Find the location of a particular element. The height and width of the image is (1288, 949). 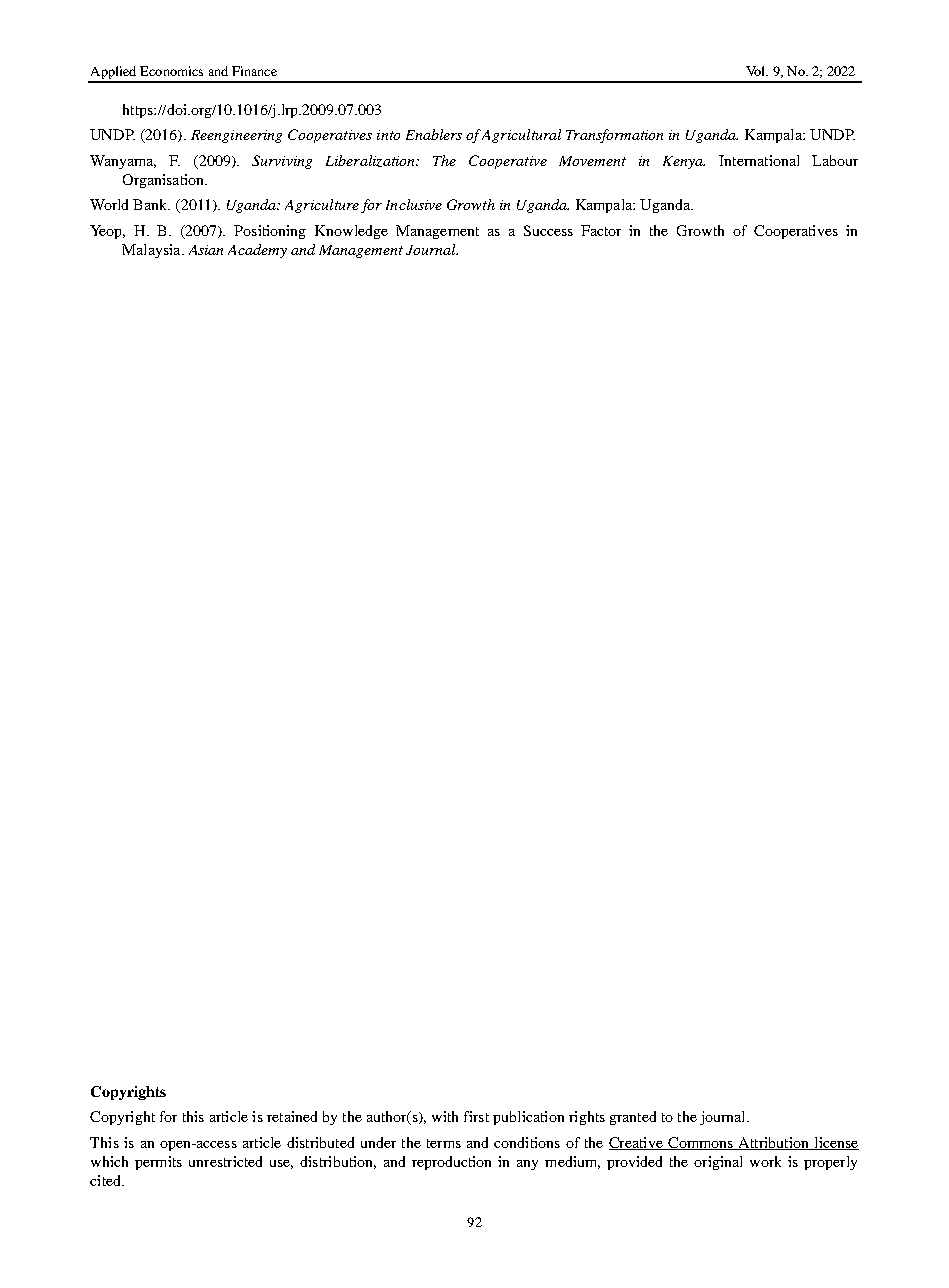

first is located at coordinates (476, 1116).
